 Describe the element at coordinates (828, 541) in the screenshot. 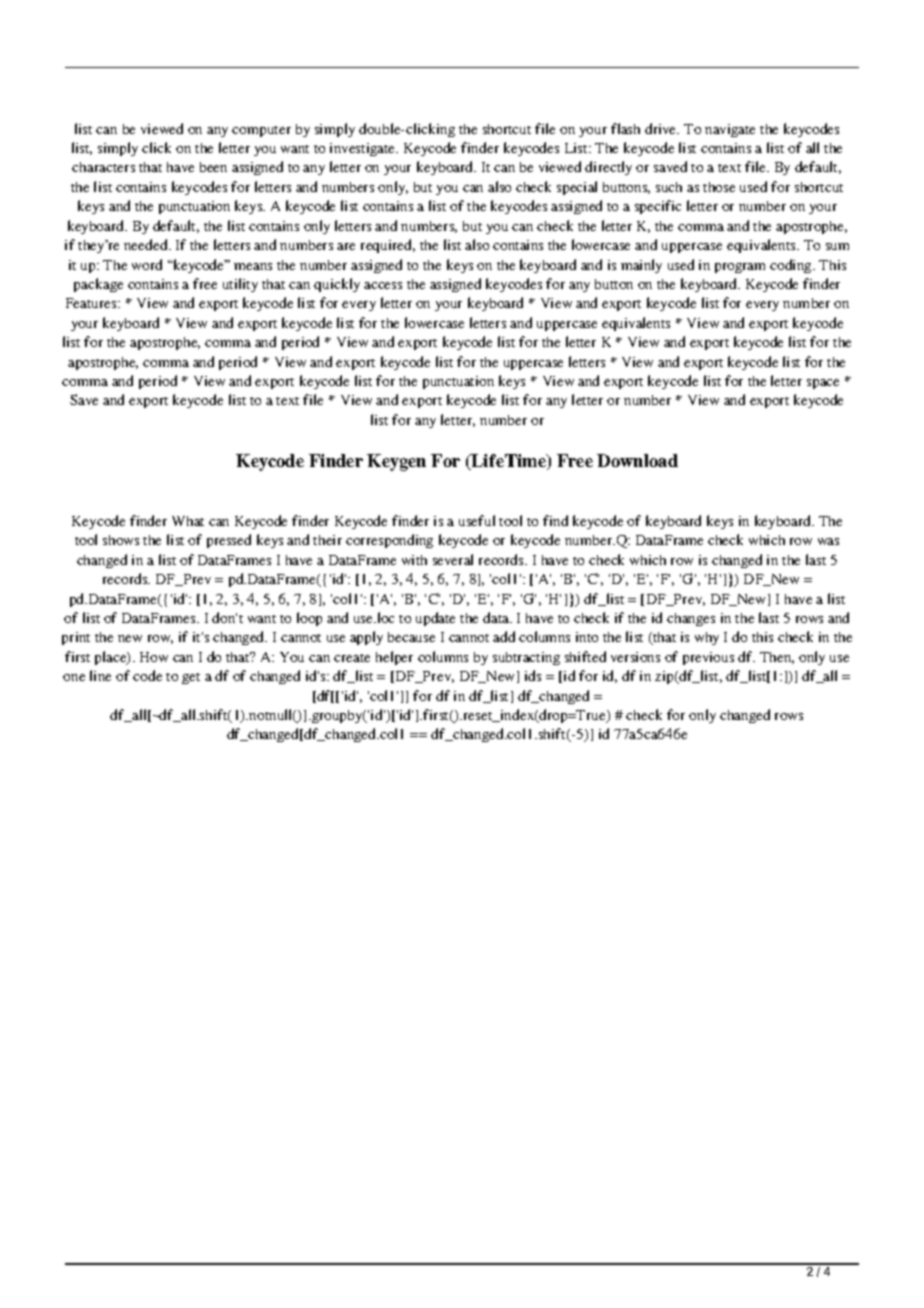

I see `was` at that location.
